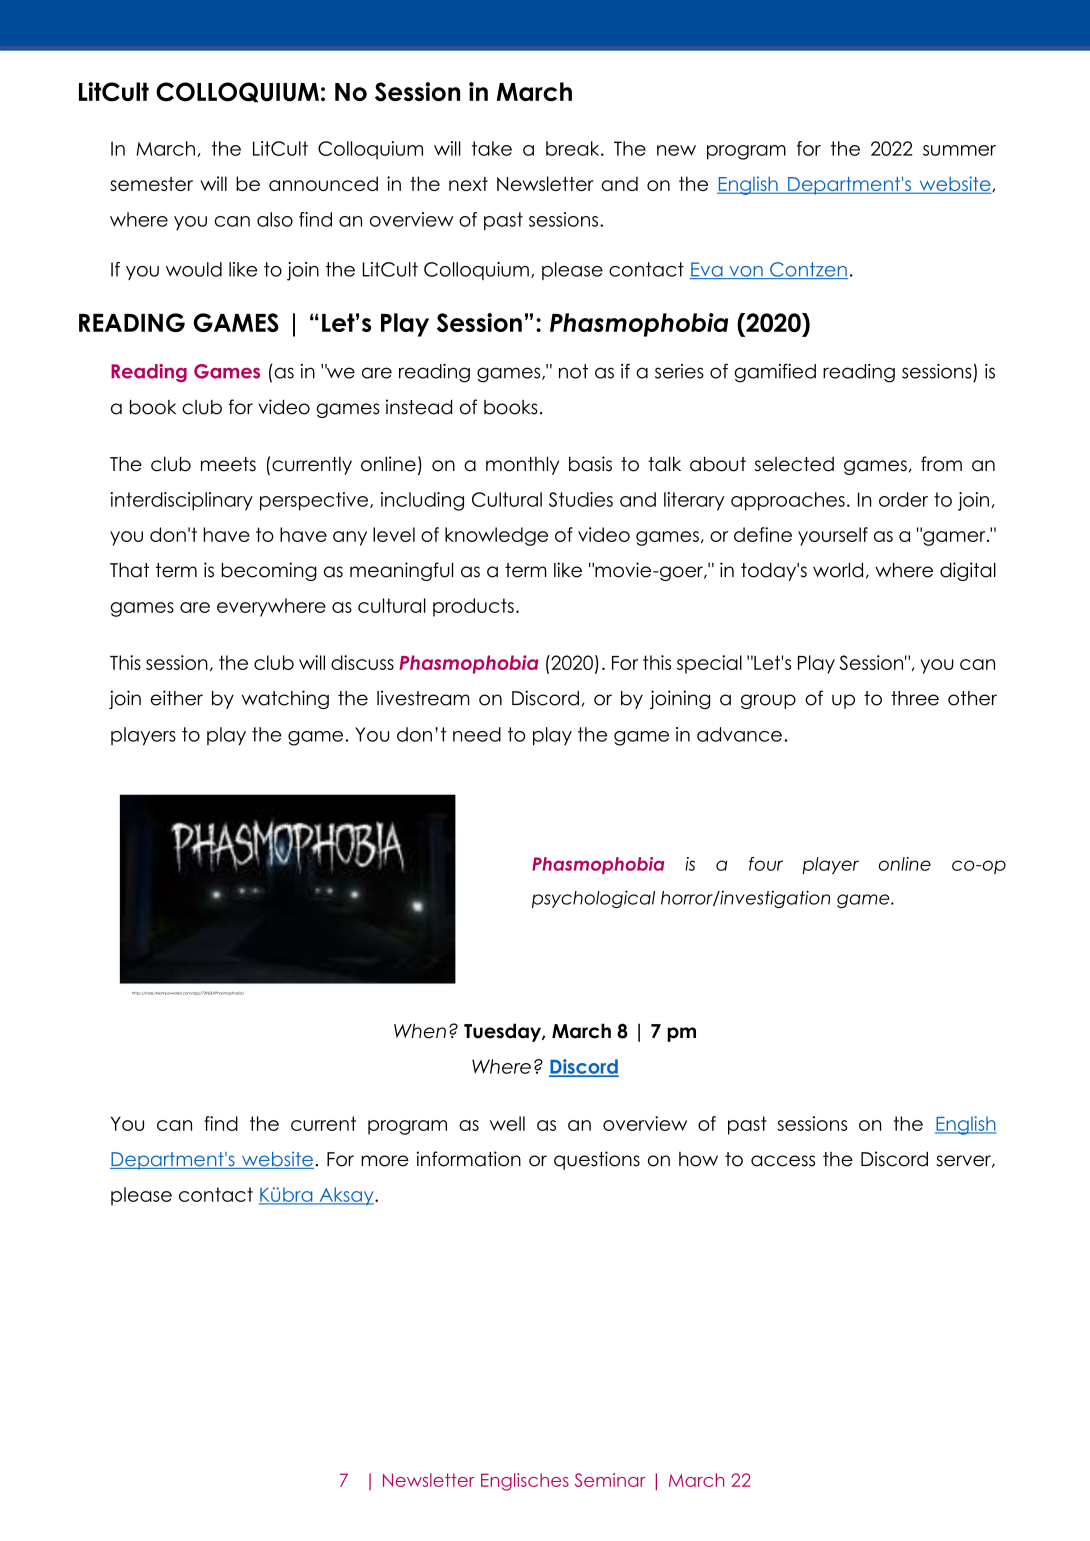 This image has height=1541, width=1090. Describe the element at coordinates (269, 571) in the image. I see `becoming` at that location.
